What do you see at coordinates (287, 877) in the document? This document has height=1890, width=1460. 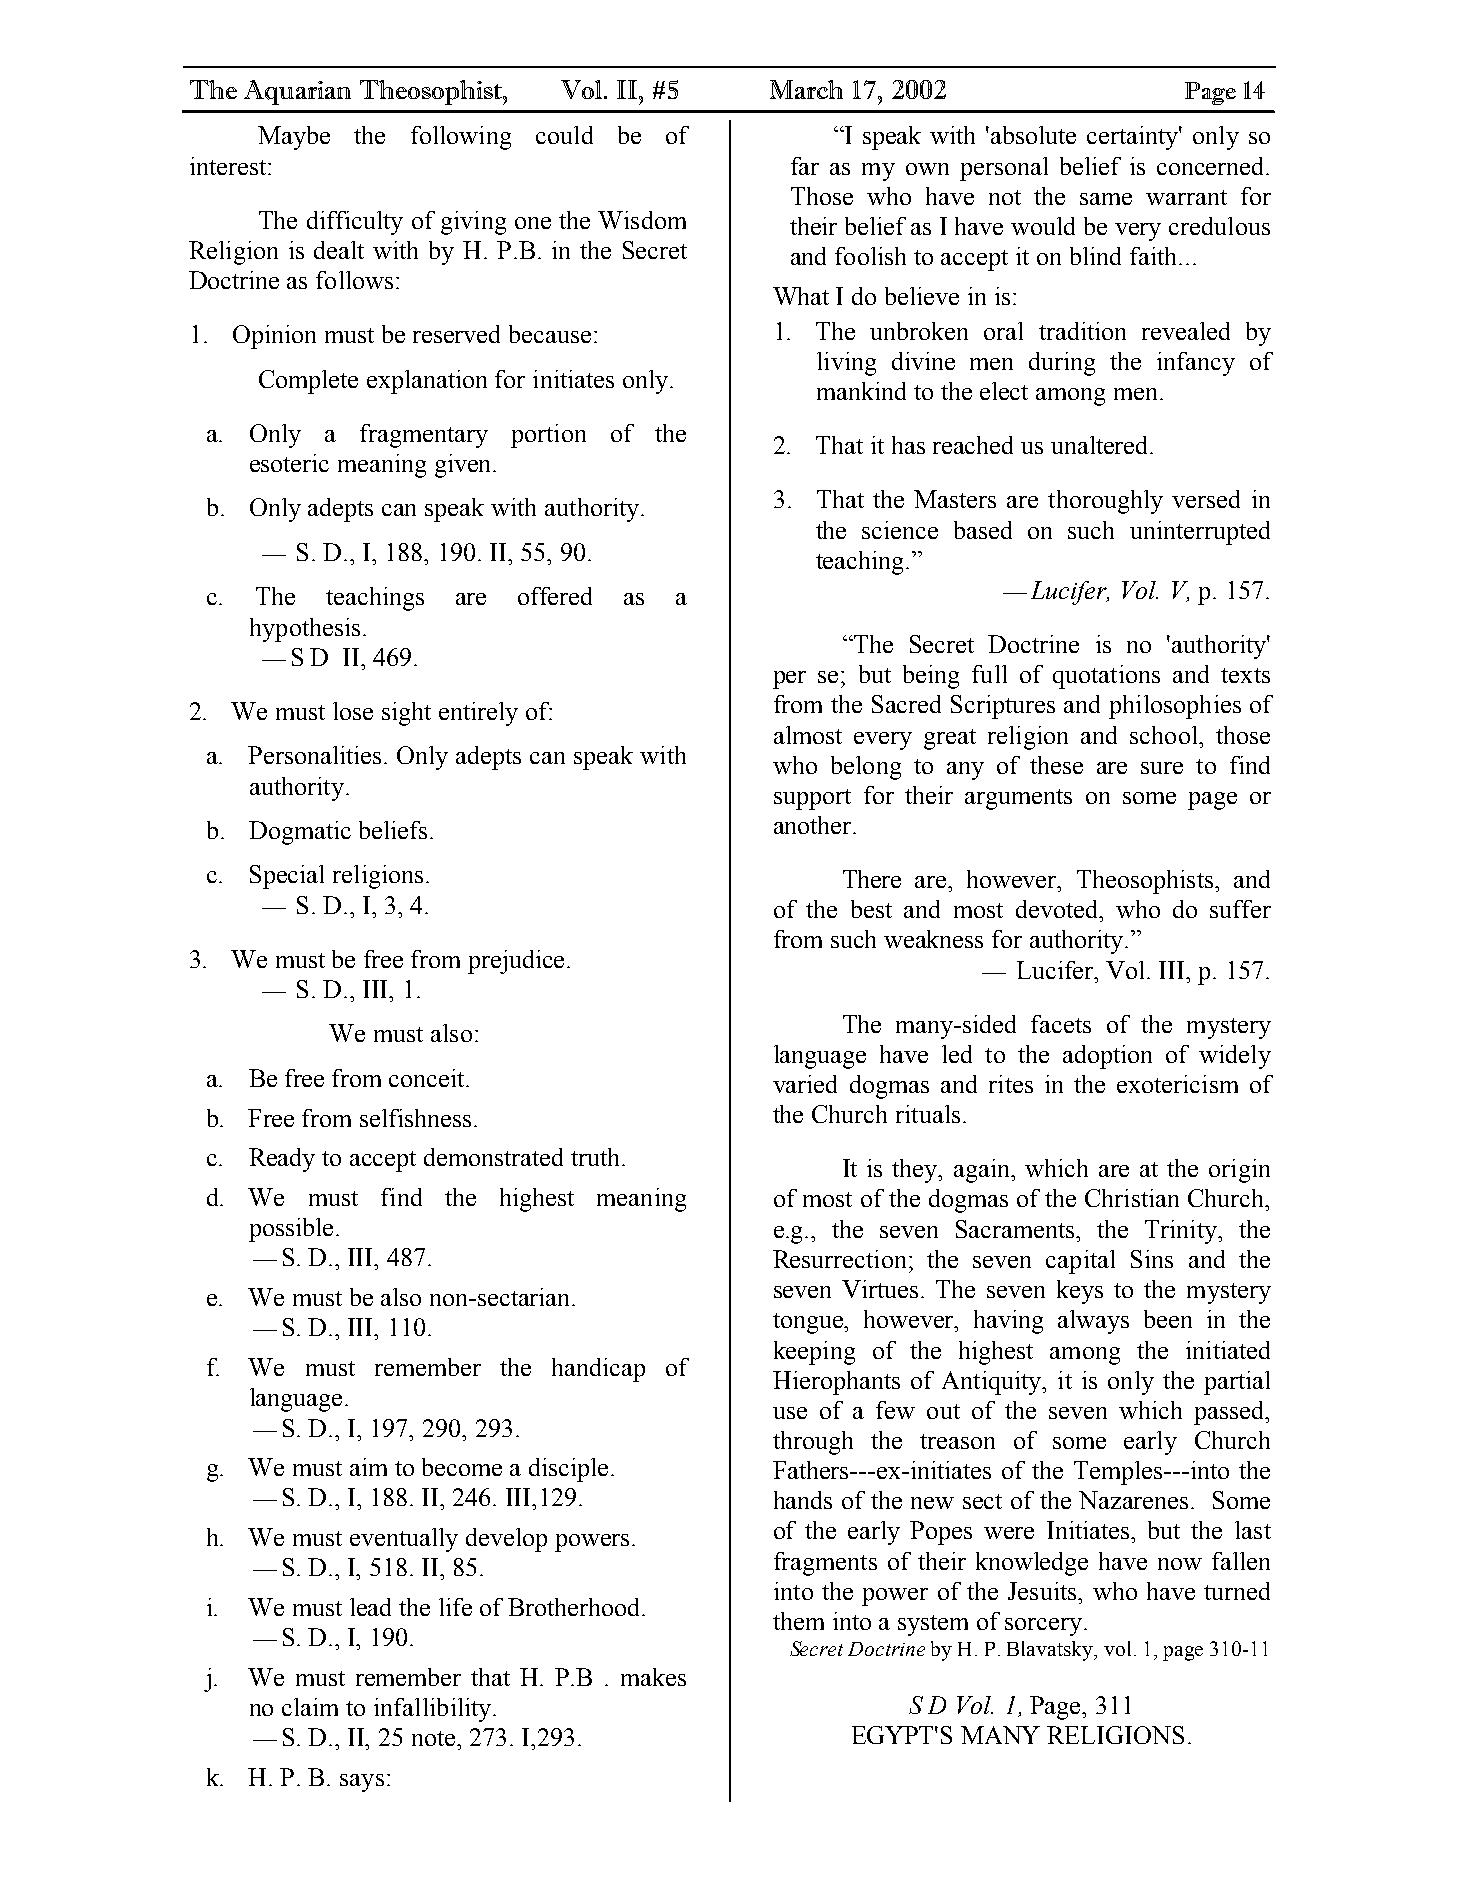 I see `Special` at bounding box center [287, 877].
